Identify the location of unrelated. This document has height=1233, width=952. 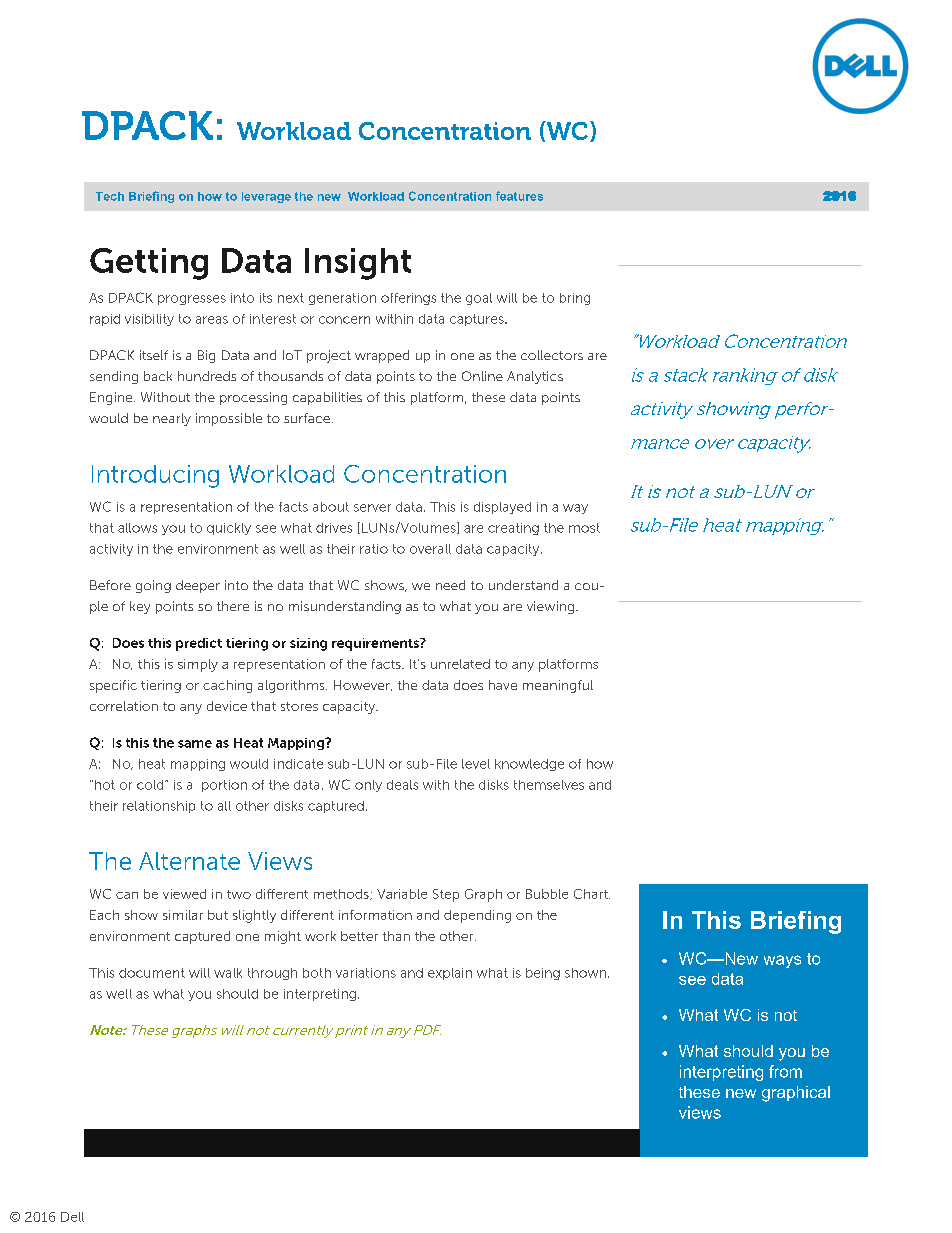
(460, 664).
